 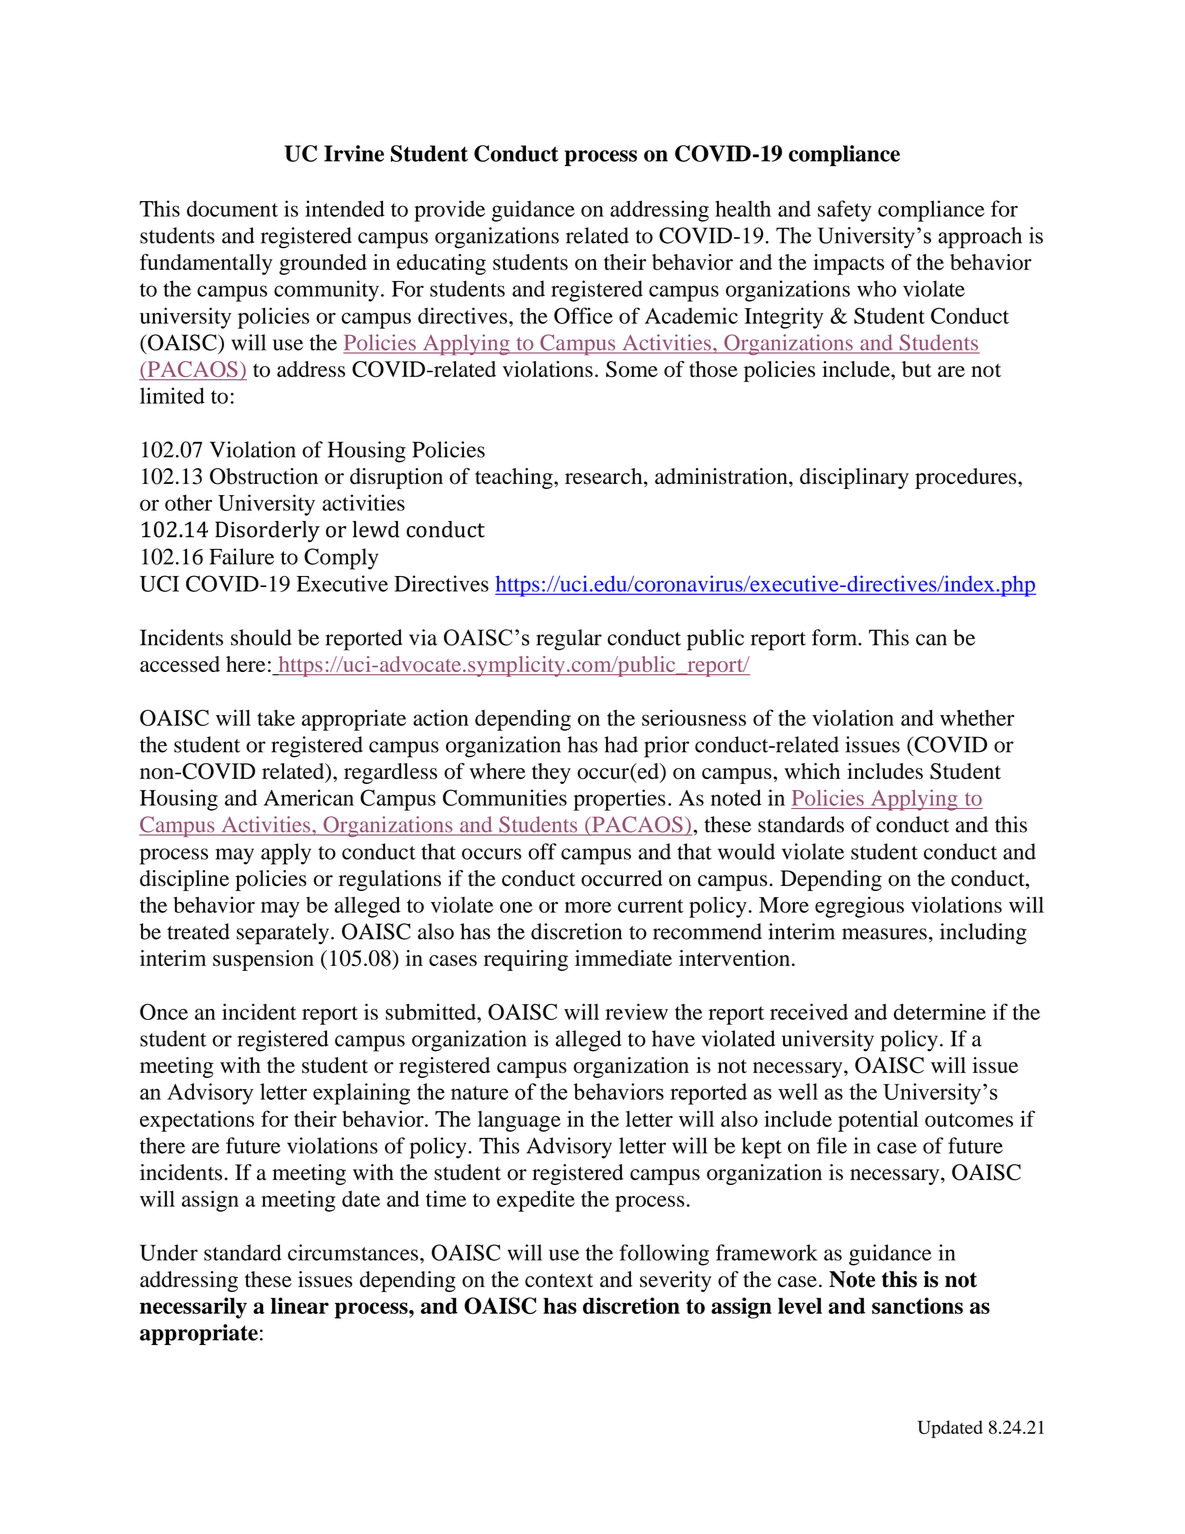 I want to click on safety, so click(x=844, y=211).
